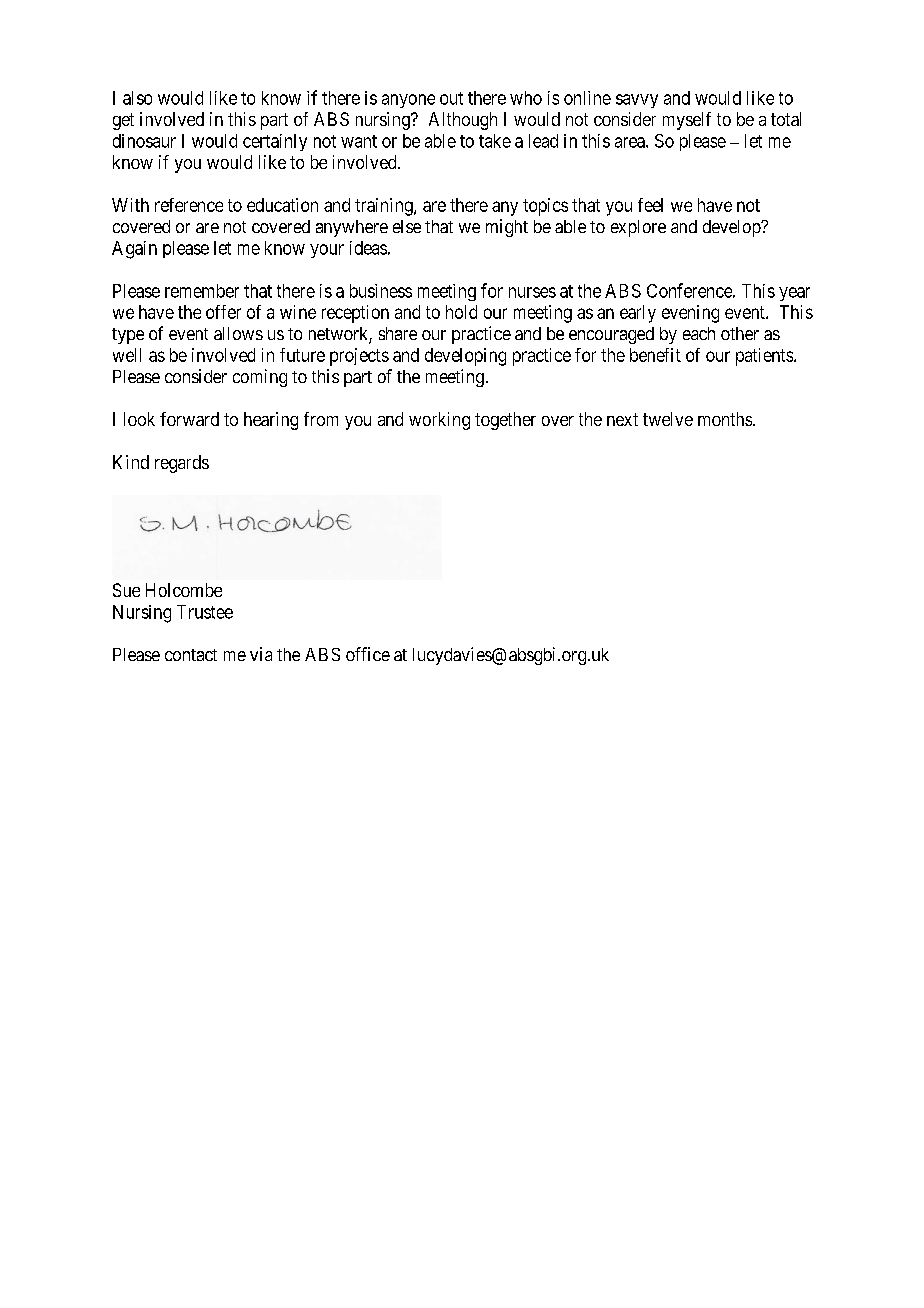 This image has height=1308, width=924. I want to click on office, so click(368, 654).
